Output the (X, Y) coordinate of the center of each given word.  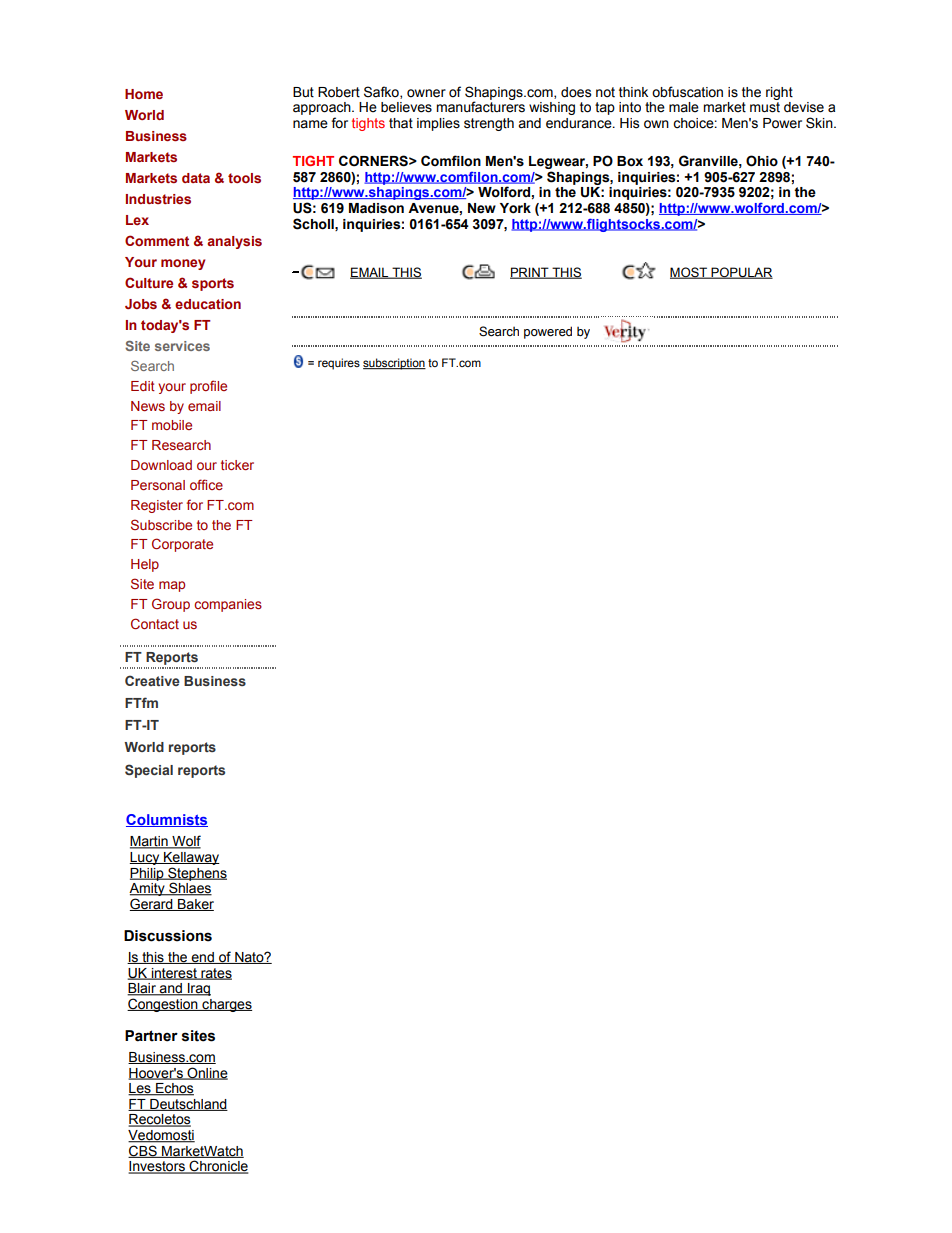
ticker (237, 465)
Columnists (167, 820)
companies (228, 605)
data (196, 178)
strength (489, 124)
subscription (394, 364)
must (765, 107)
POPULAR (741, 273)
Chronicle (218, 1167)
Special (149, 771)
